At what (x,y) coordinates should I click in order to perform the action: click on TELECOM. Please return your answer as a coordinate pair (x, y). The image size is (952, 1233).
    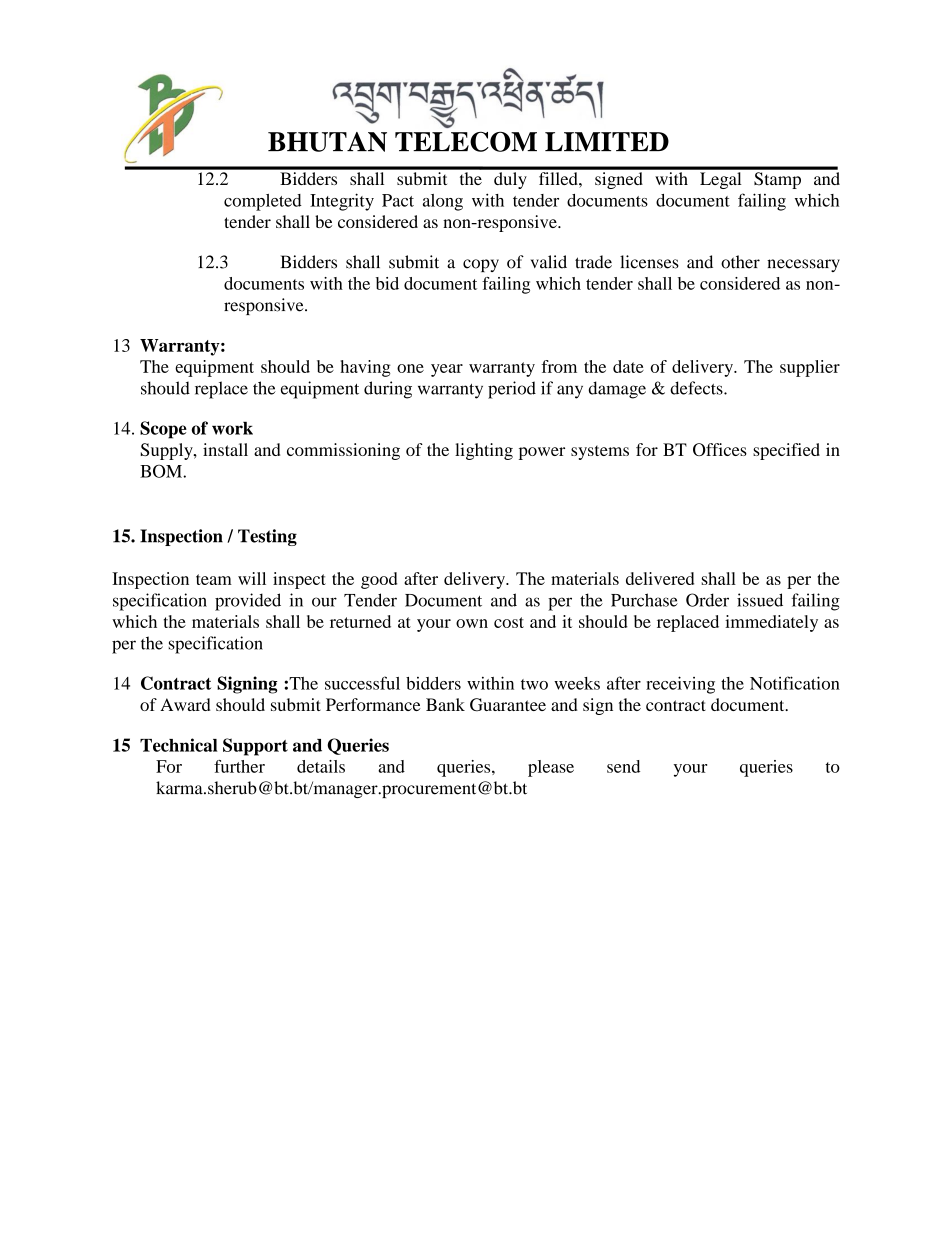
    Looking at the image, I should click on (466, 142).
